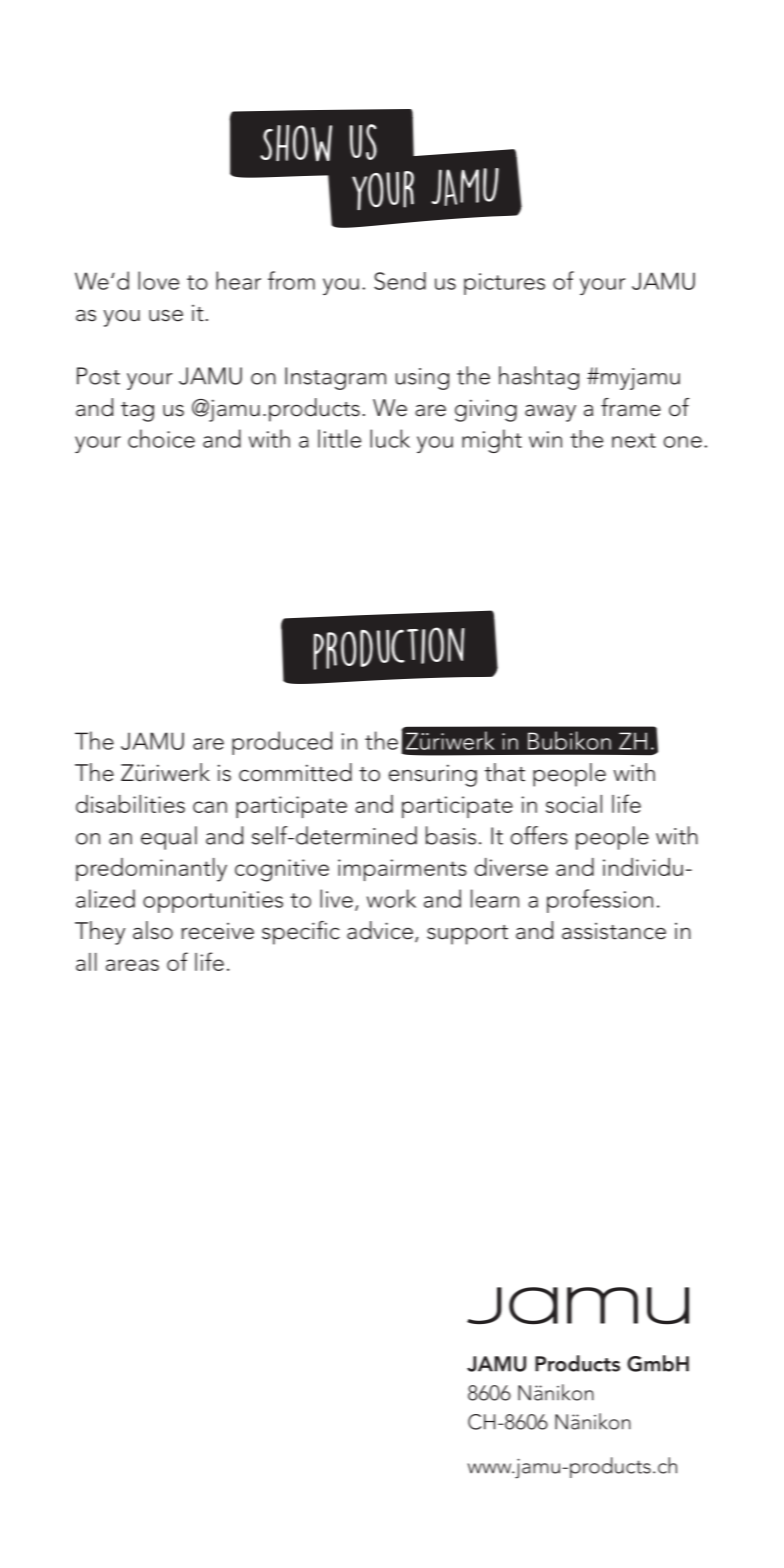 The height and width of the screenshot is (1568, 784). Describe the element at coordinates (166, 316) in the screenshot. I see `use` at that location.
